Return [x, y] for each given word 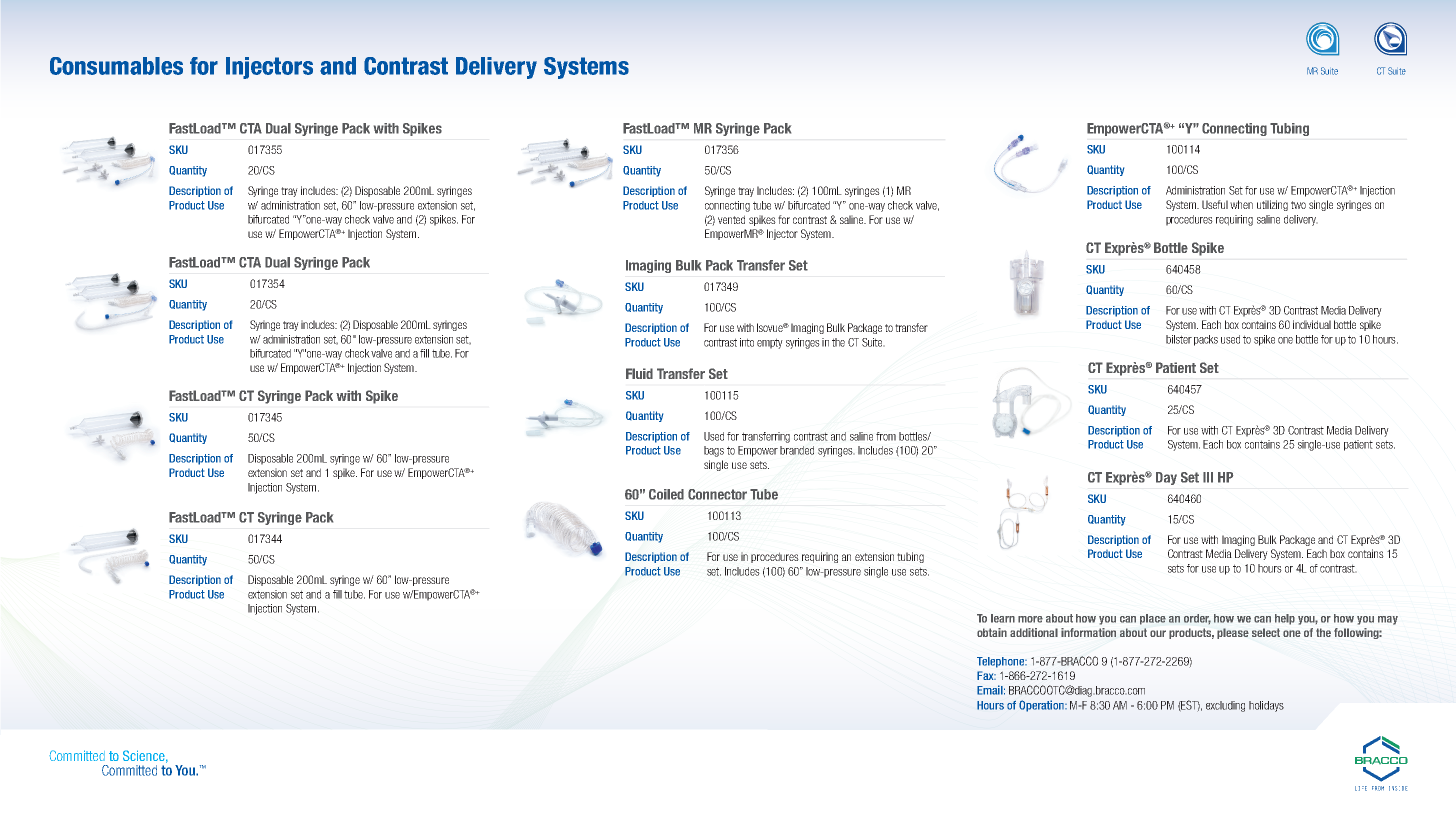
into [747, 342]
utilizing [1272, 205]
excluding [1225, 706]
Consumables [116, 66]
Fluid [639, 373]
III [1208, 477]
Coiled [666, 494]
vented [731, 219]
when [1241, 204]
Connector [717, 494]
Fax [986, 675]
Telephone [1002, 662]
